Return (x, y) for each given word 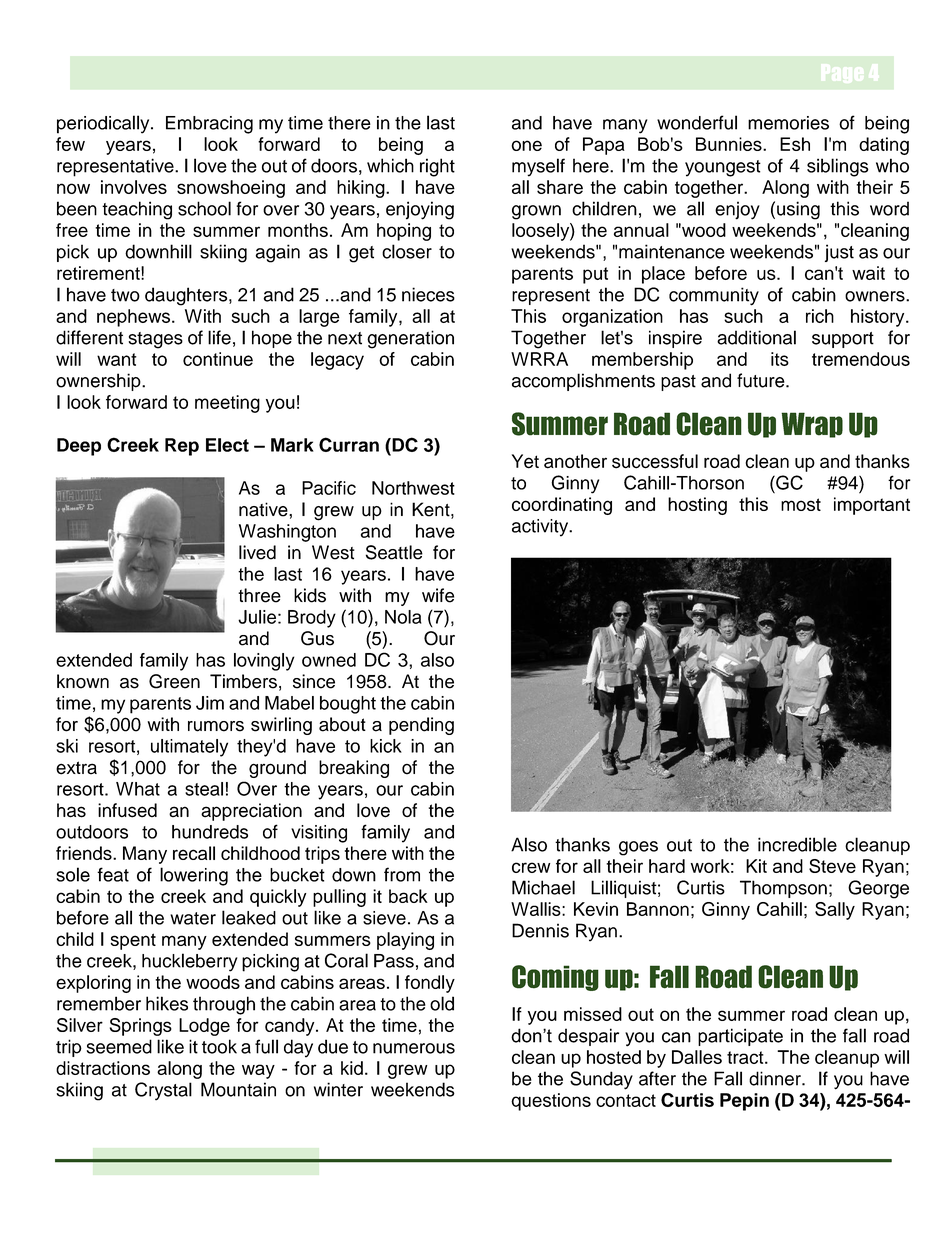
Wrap (812, 425)
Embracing (209, 125)
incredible (797, 844)
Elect (227, 445)
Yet (525, 461)
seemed (119, 1046)
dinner (776, 1078)
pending (421, 726)
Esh (795, 144)
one (526, 145)
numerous (414, 1048)
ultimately (189, 748)
